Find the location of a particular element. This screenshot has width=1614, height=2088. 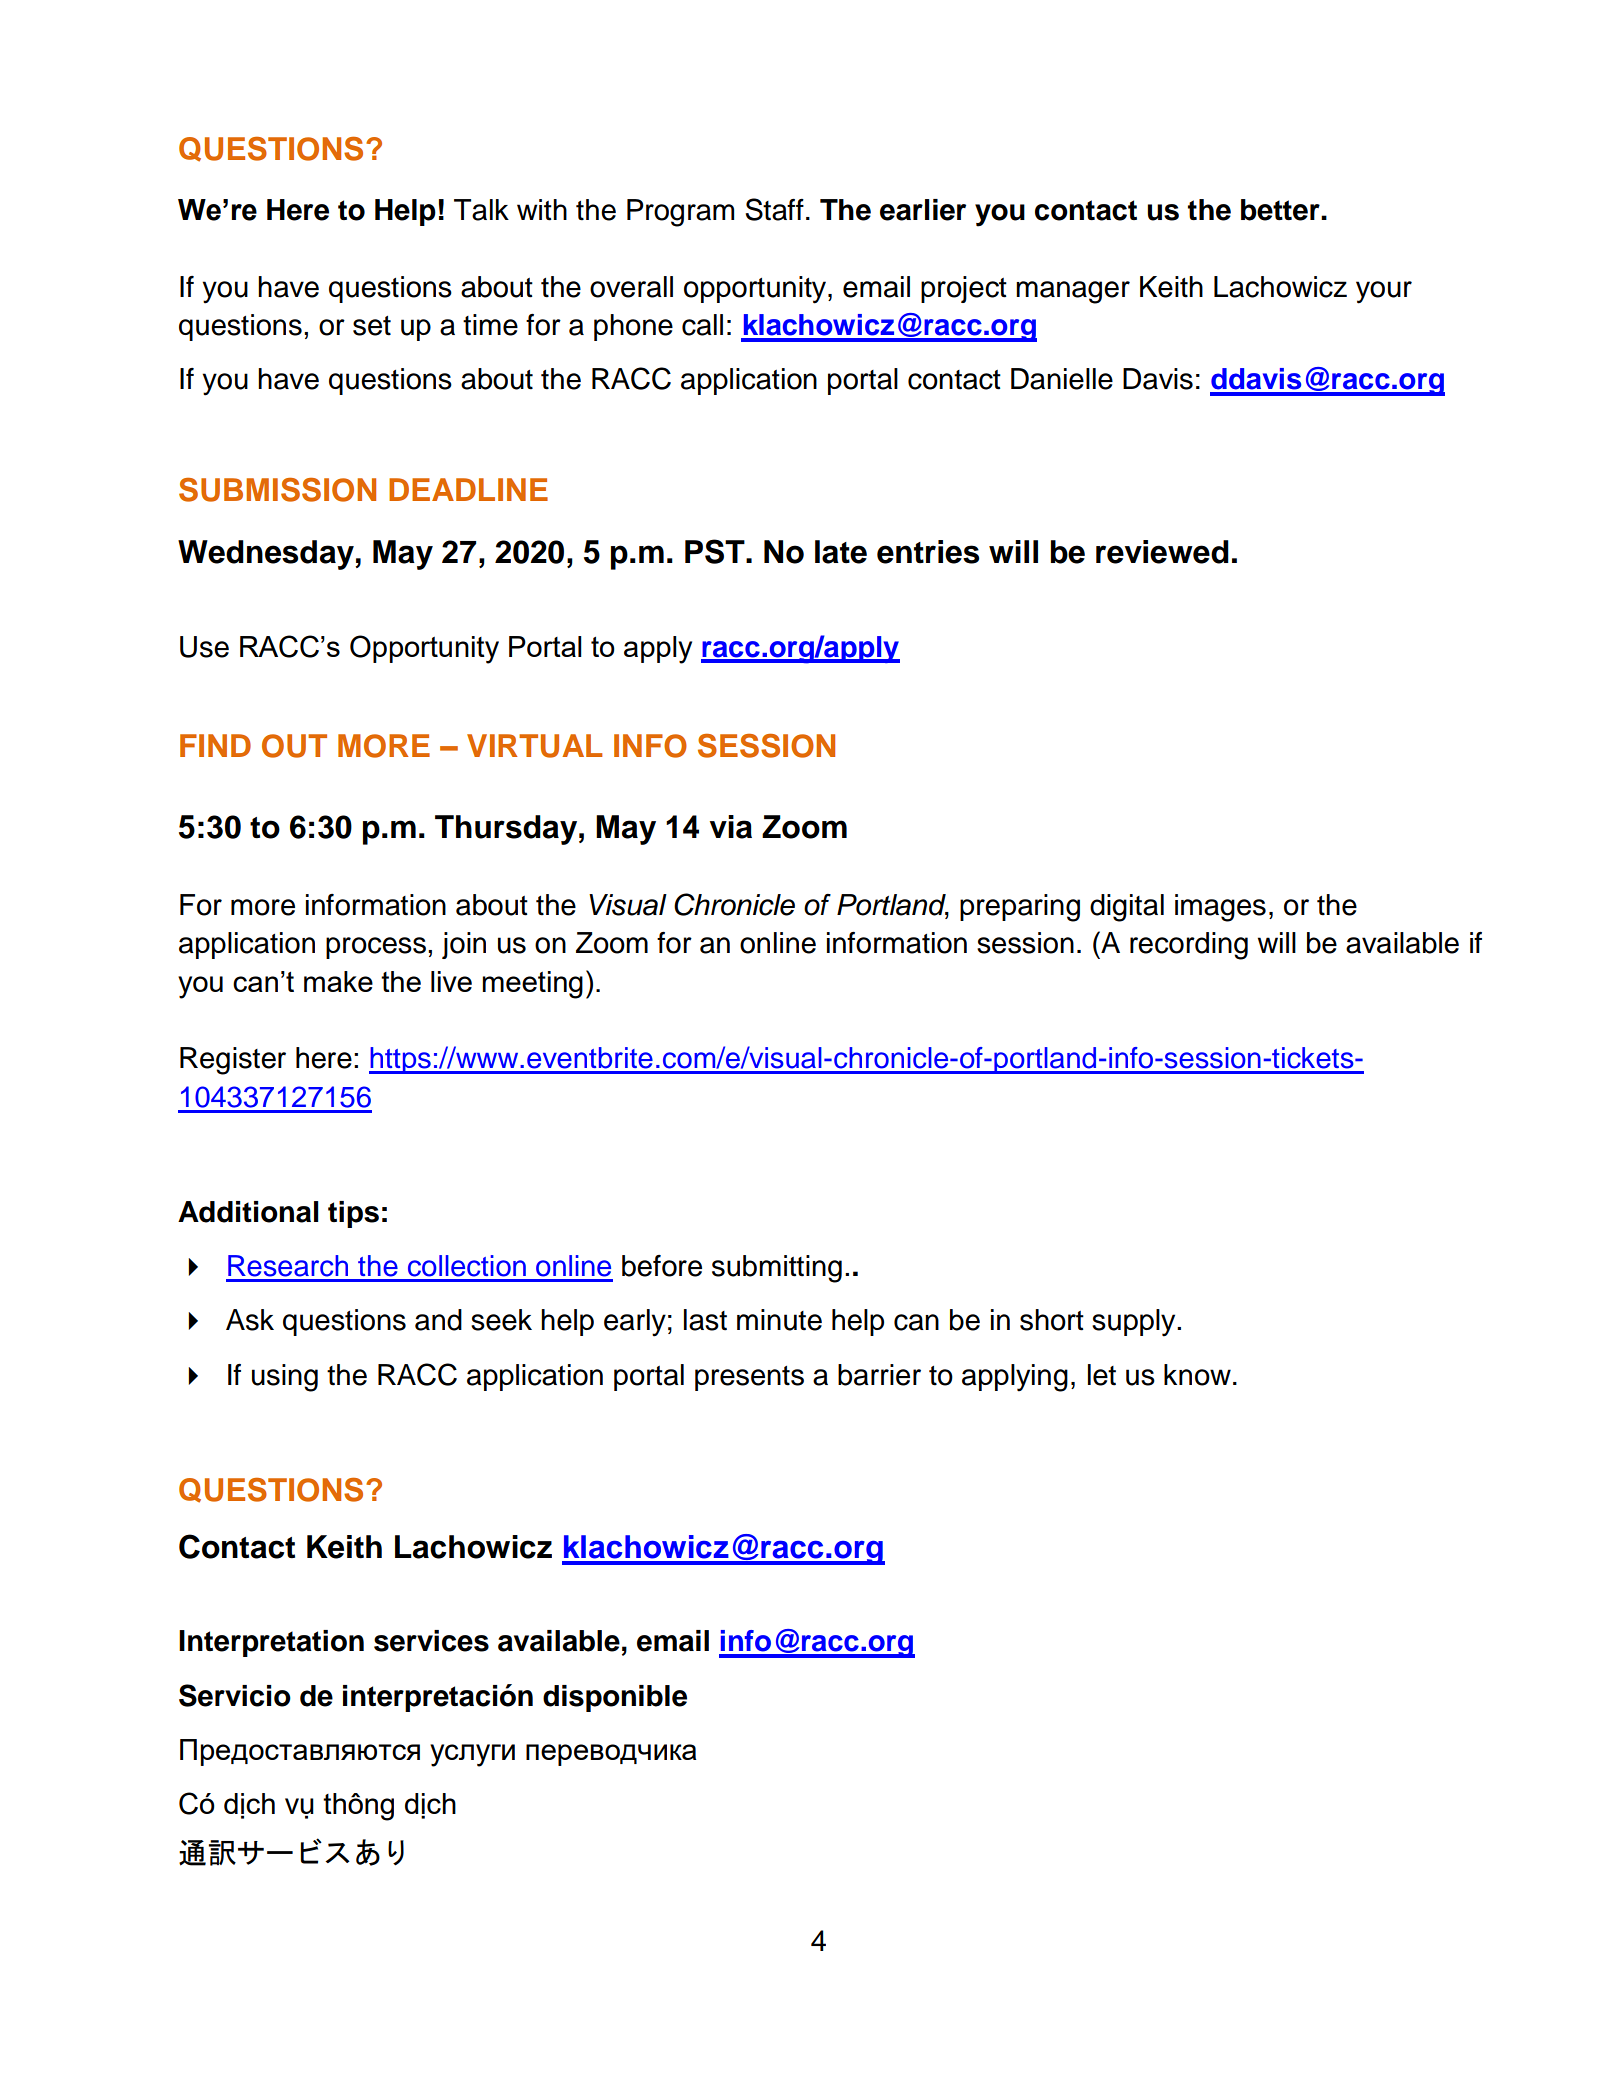

Interpretation is located at coordinates (271, 1643).
